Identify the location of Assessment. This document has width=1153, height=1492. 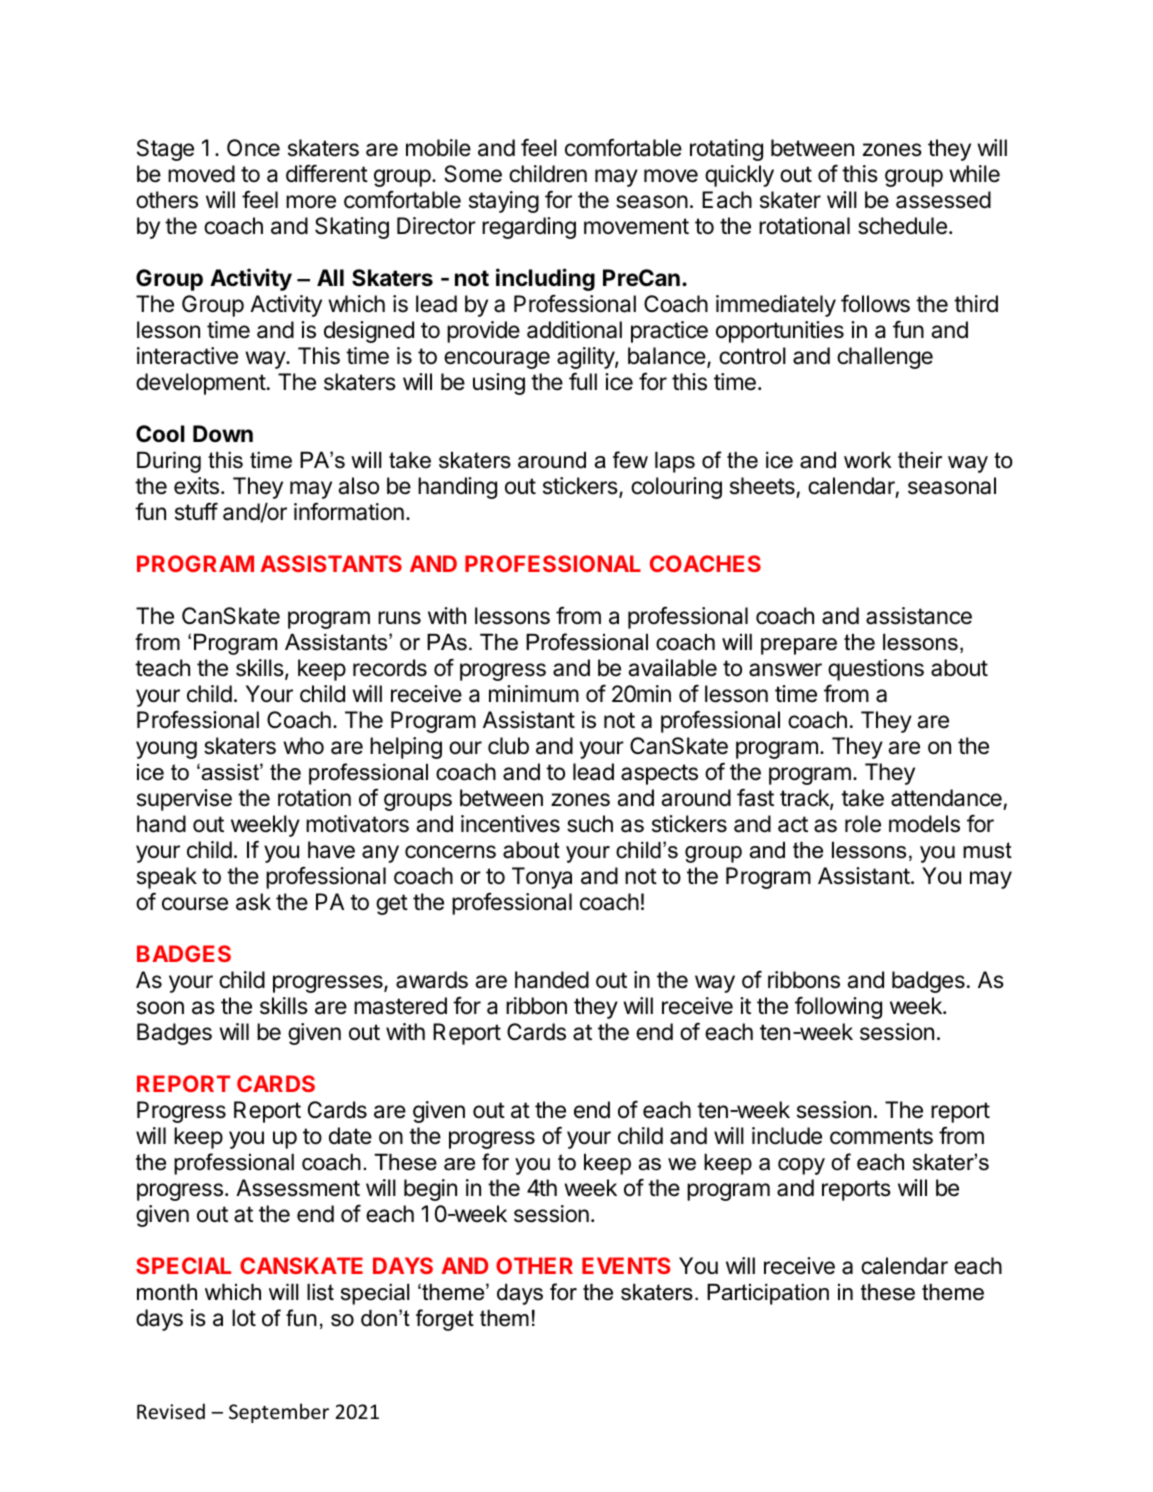
(298, 1188).
